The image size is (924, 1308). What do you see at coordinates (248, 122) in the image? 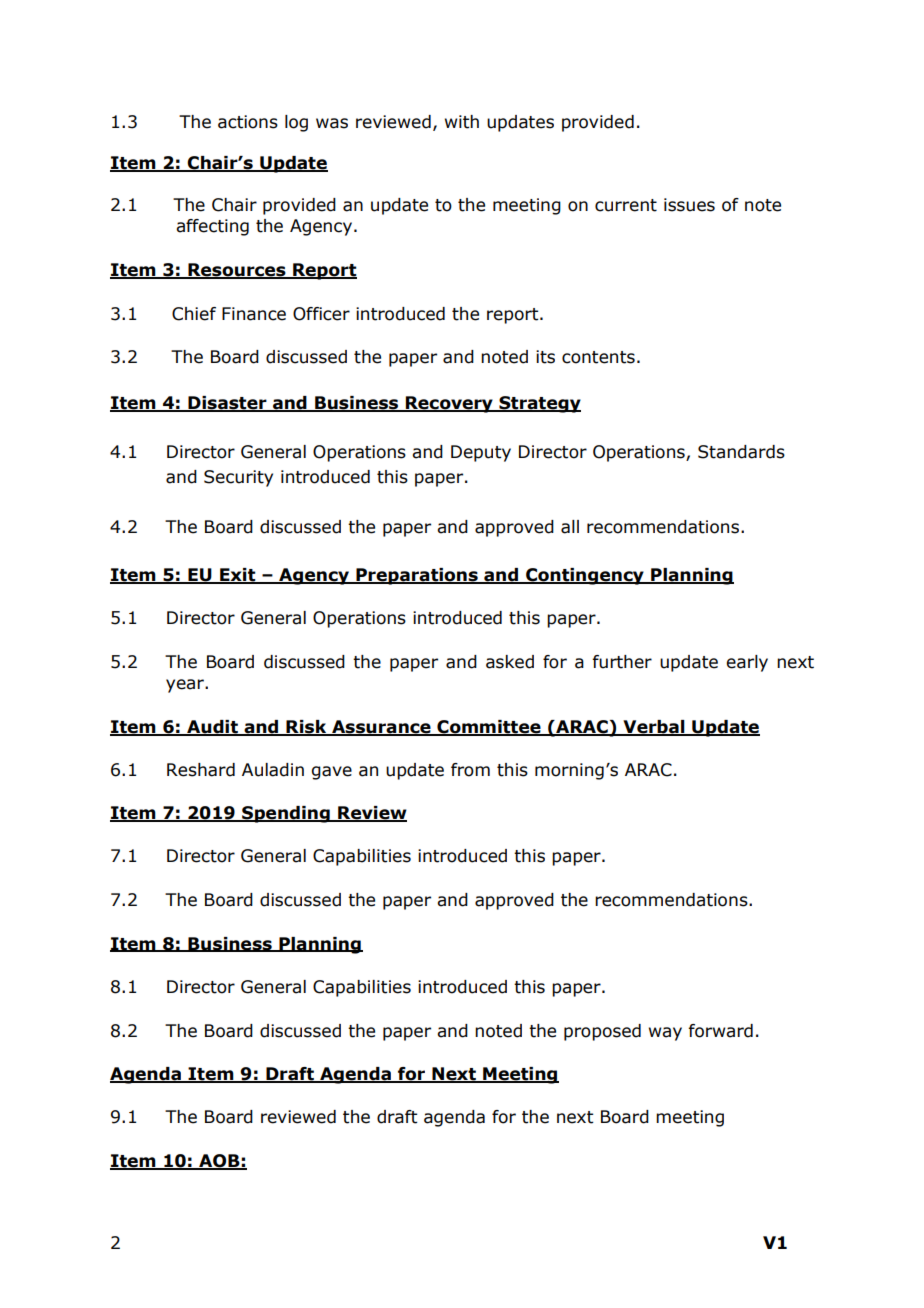
I see `actions` at bounding box center [248, 122].
